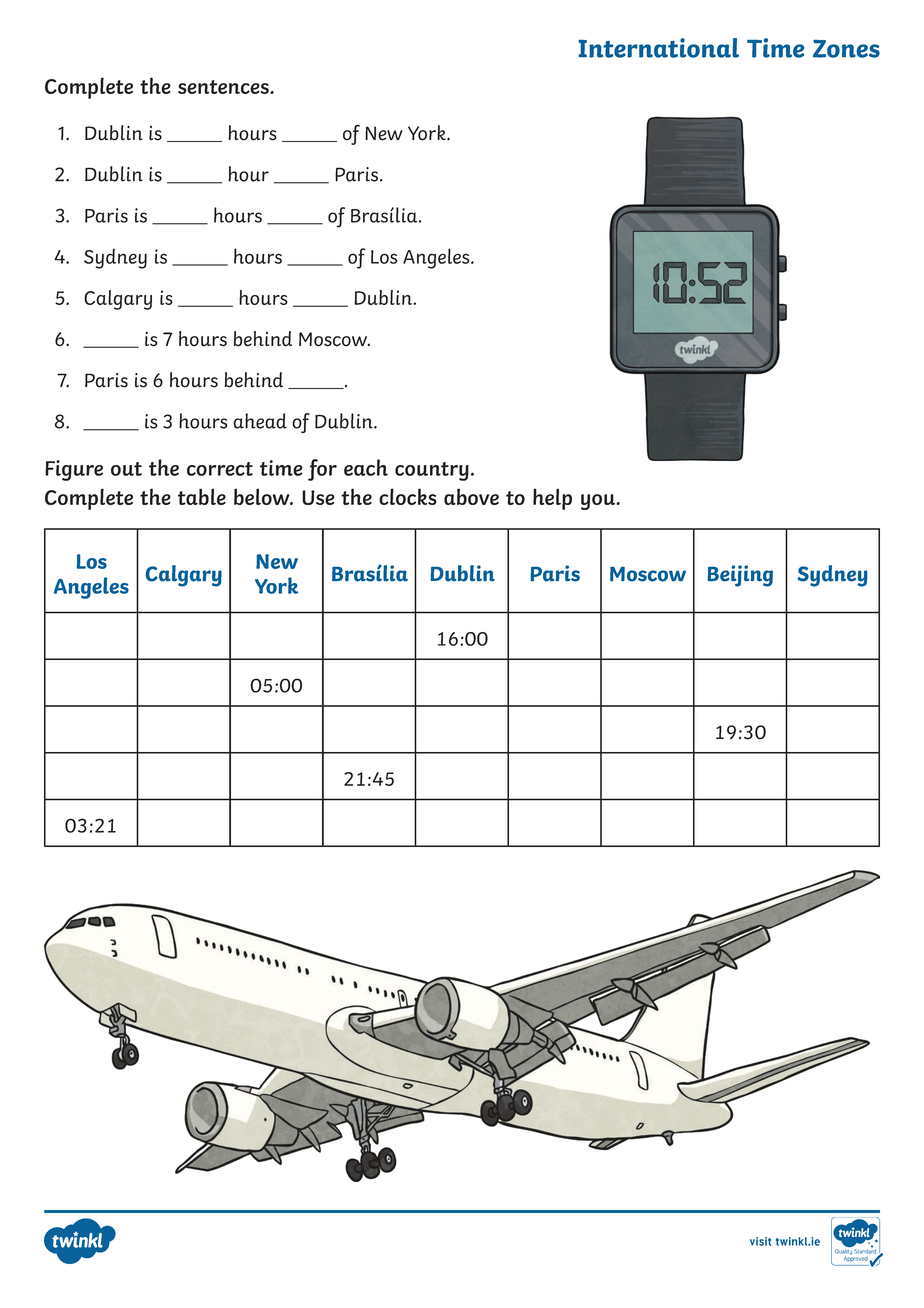 Image resolution: width=924 pixels, height=1308 pixels. I want to click on country, so click(432, 471).
